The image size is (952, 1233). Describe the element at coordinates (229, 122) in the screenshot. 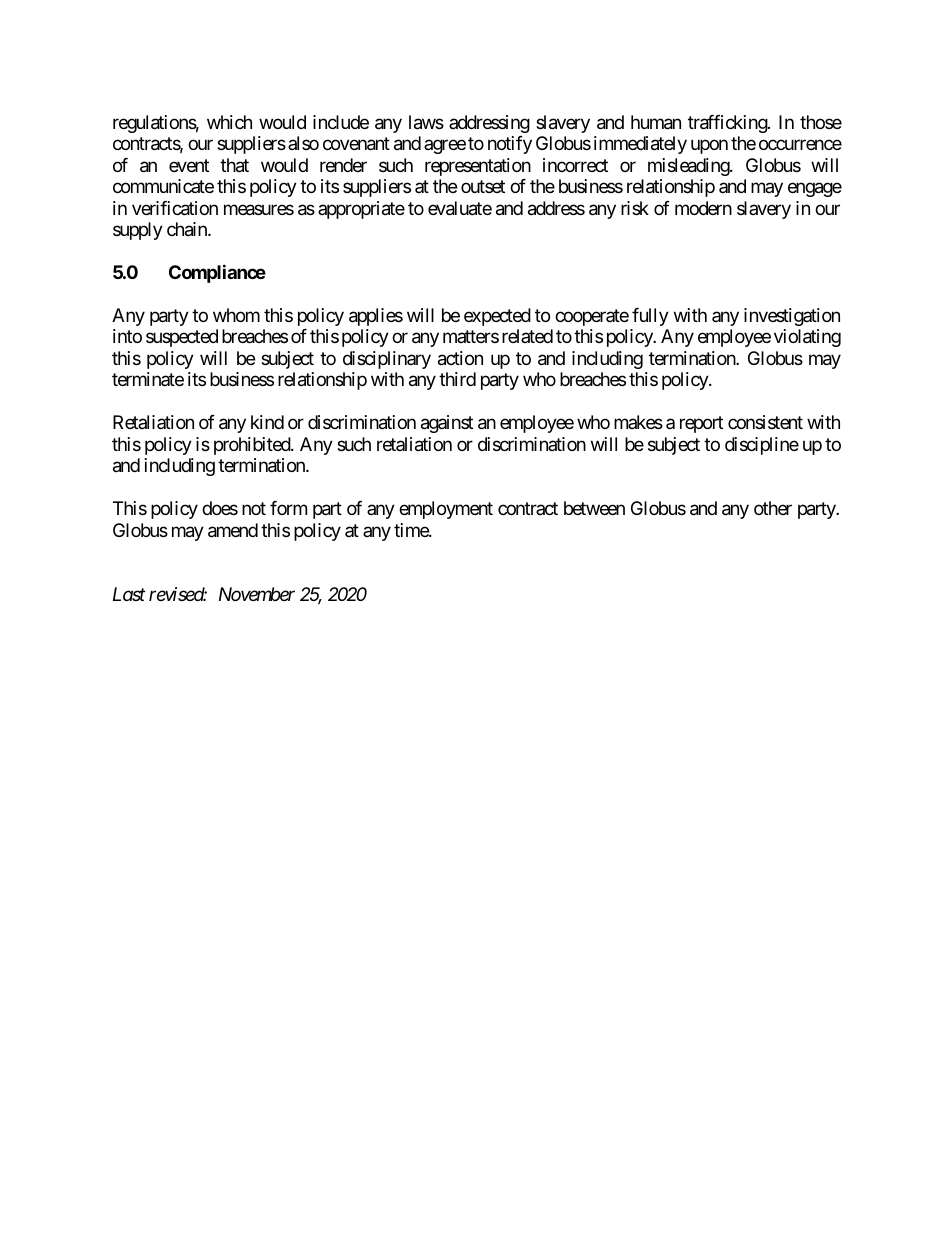

I see `which` at that location.
